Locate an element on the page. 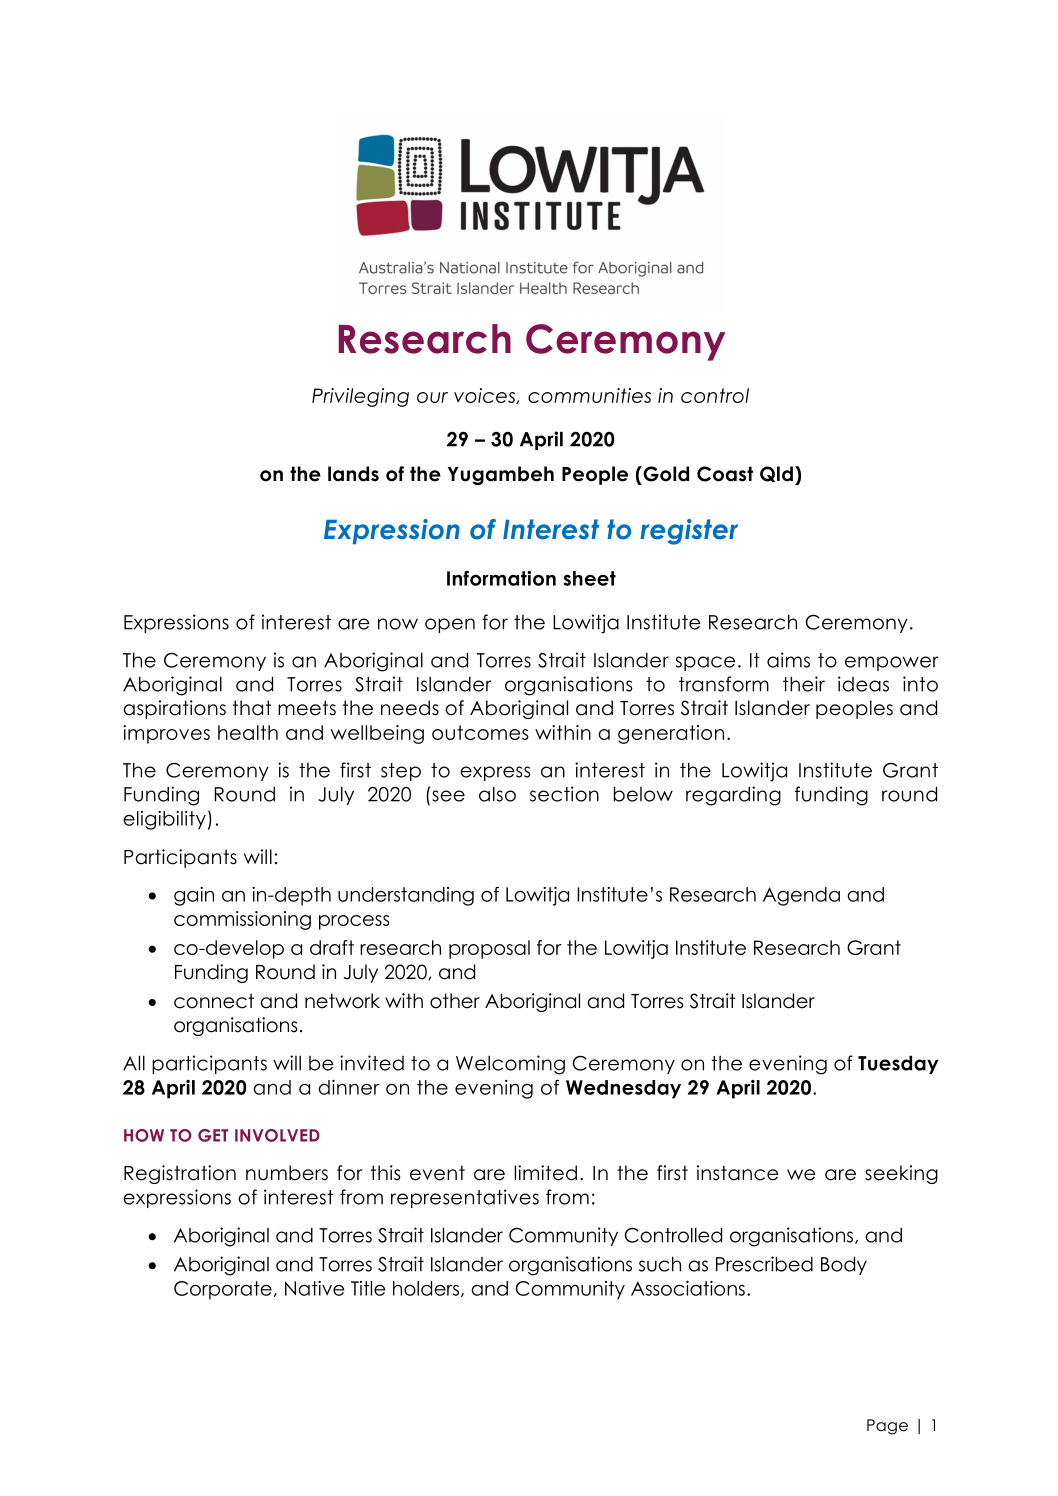  voices is located at coordinates (486, 396).
